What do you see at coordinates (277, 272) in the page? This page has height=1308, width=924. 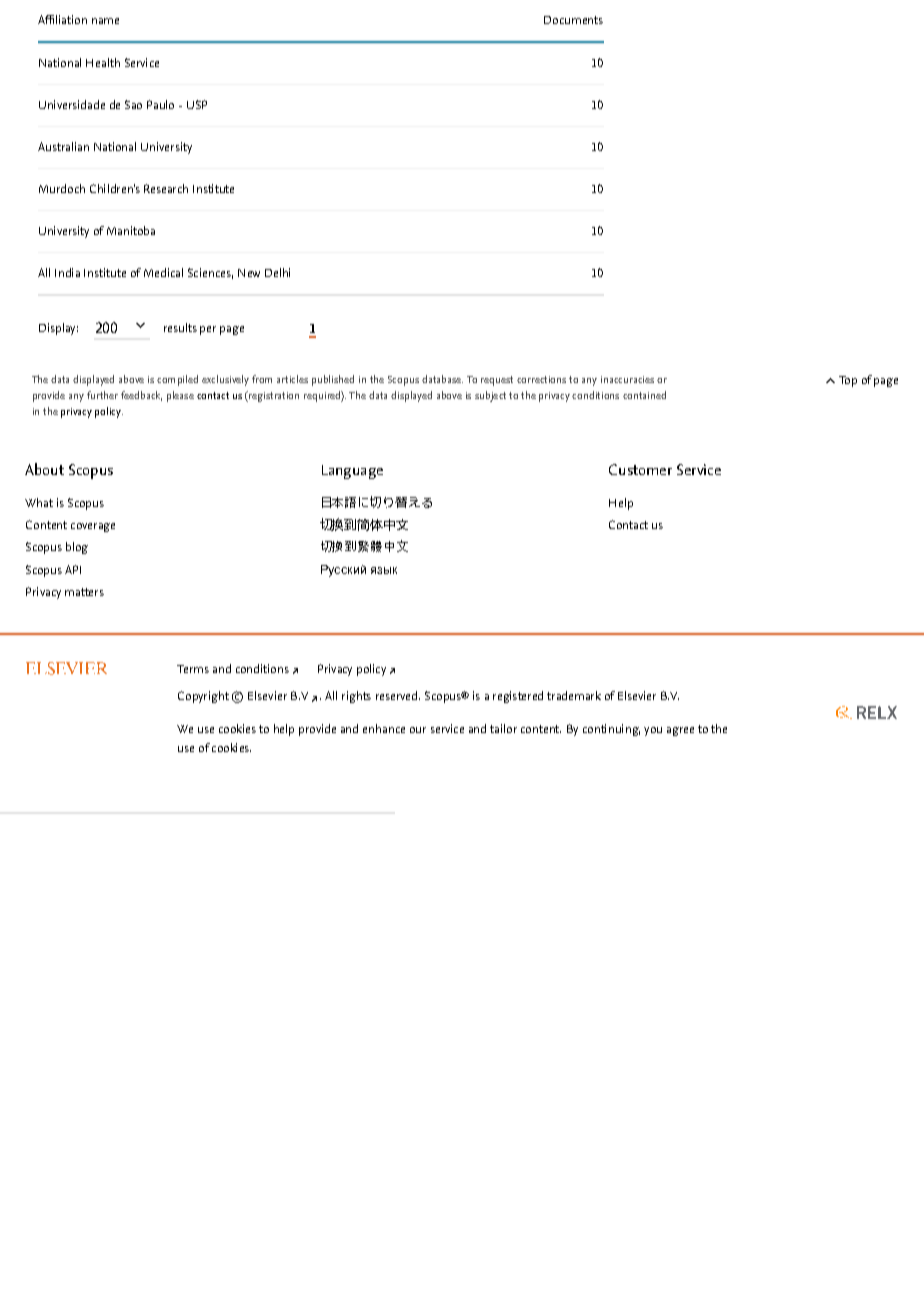 I see `Delhi` at bounding box center [277, 272].
